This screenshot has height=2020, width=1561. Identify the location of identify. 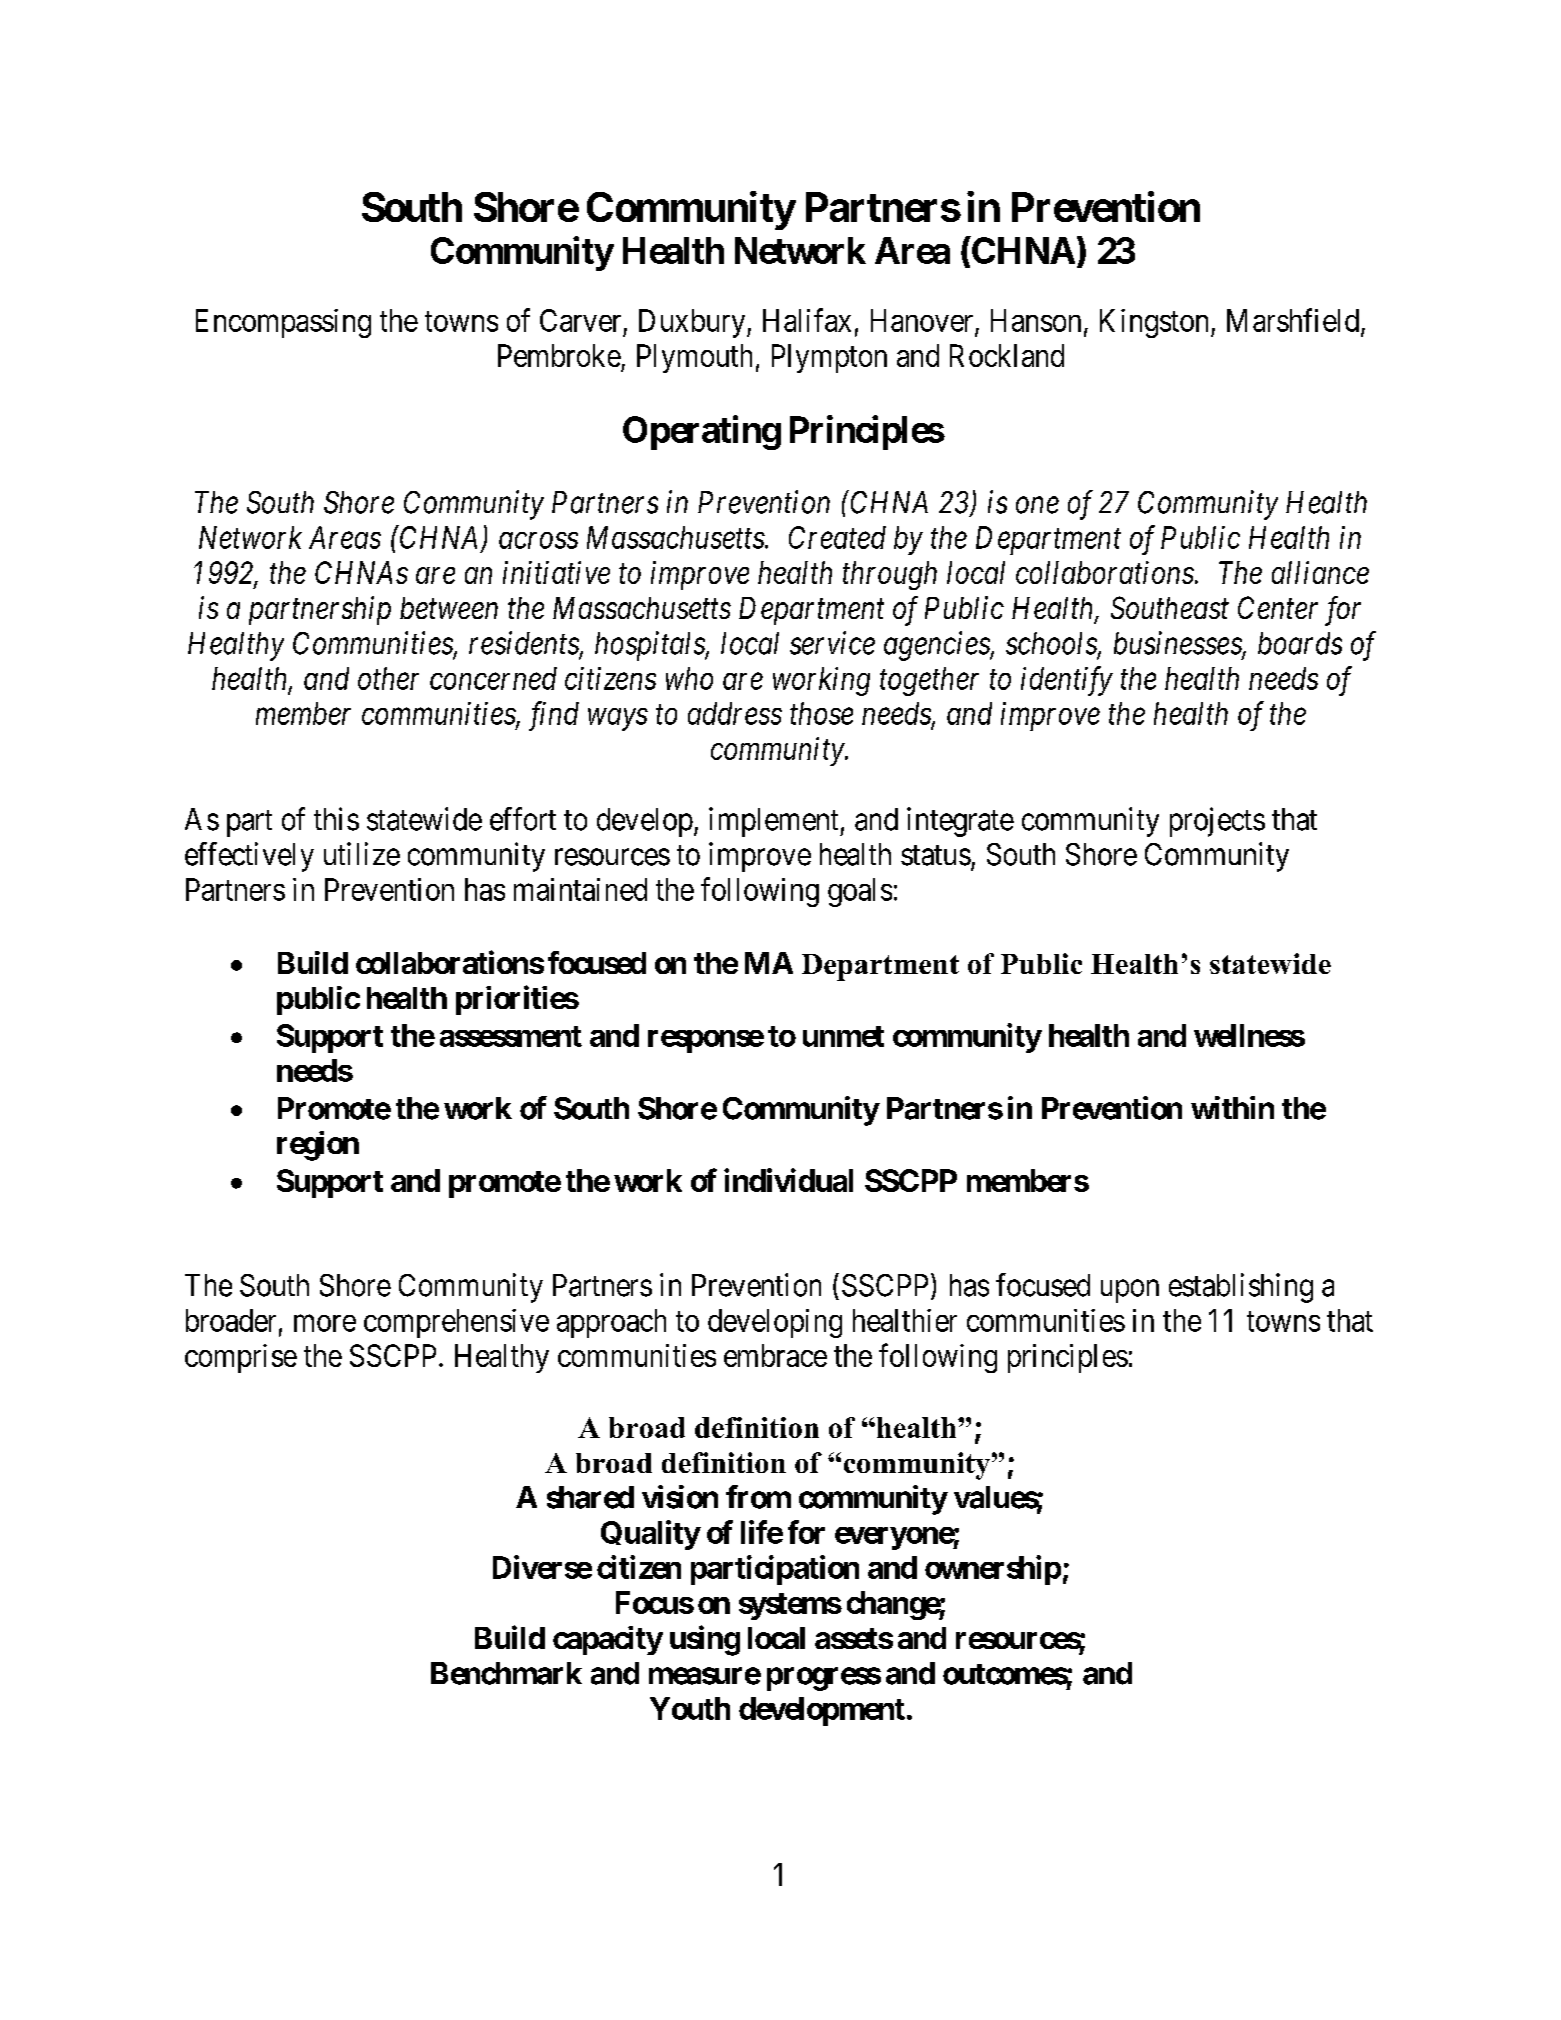
(1067, 681).
